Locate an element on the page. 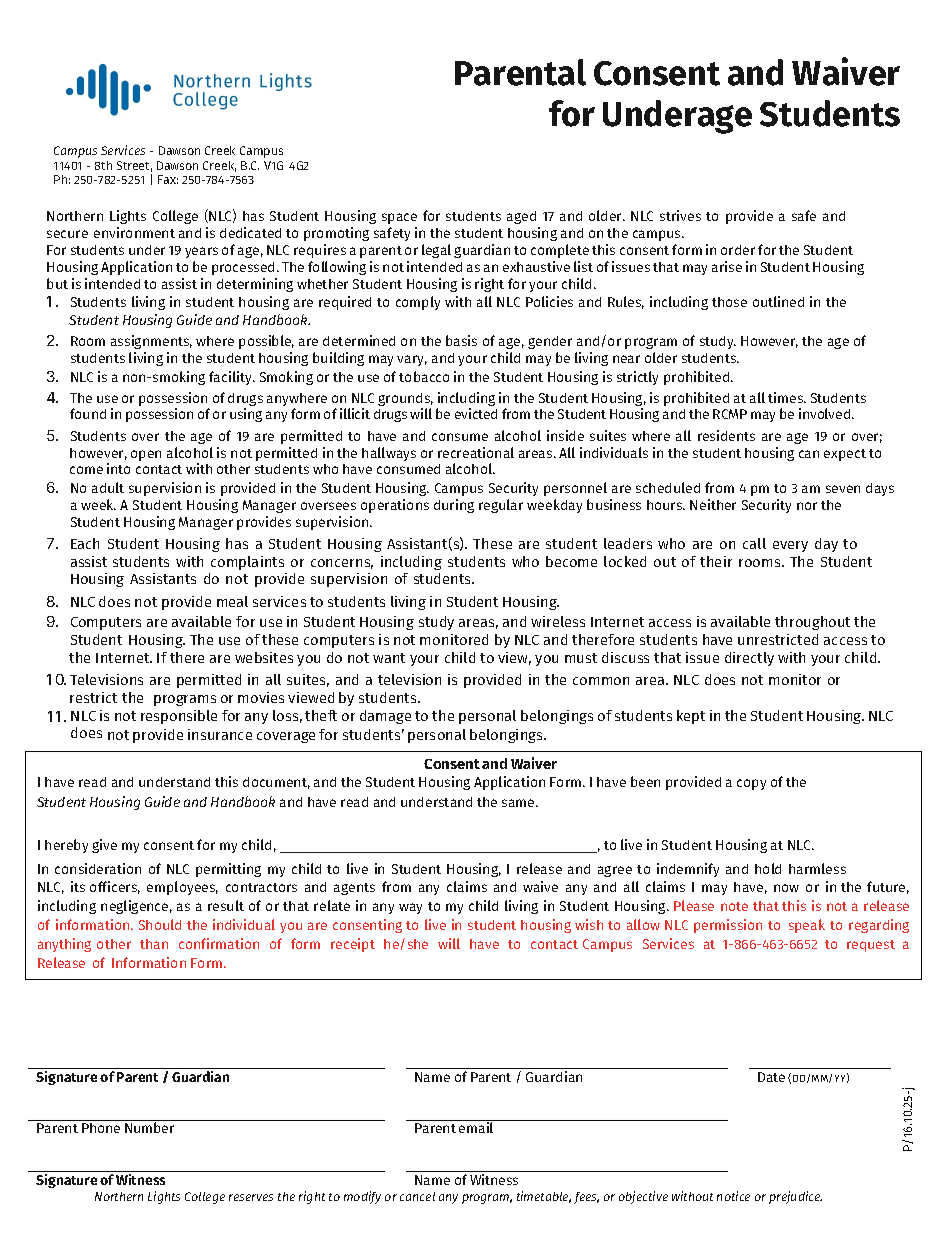  give is located at coordinates (104, 846).
